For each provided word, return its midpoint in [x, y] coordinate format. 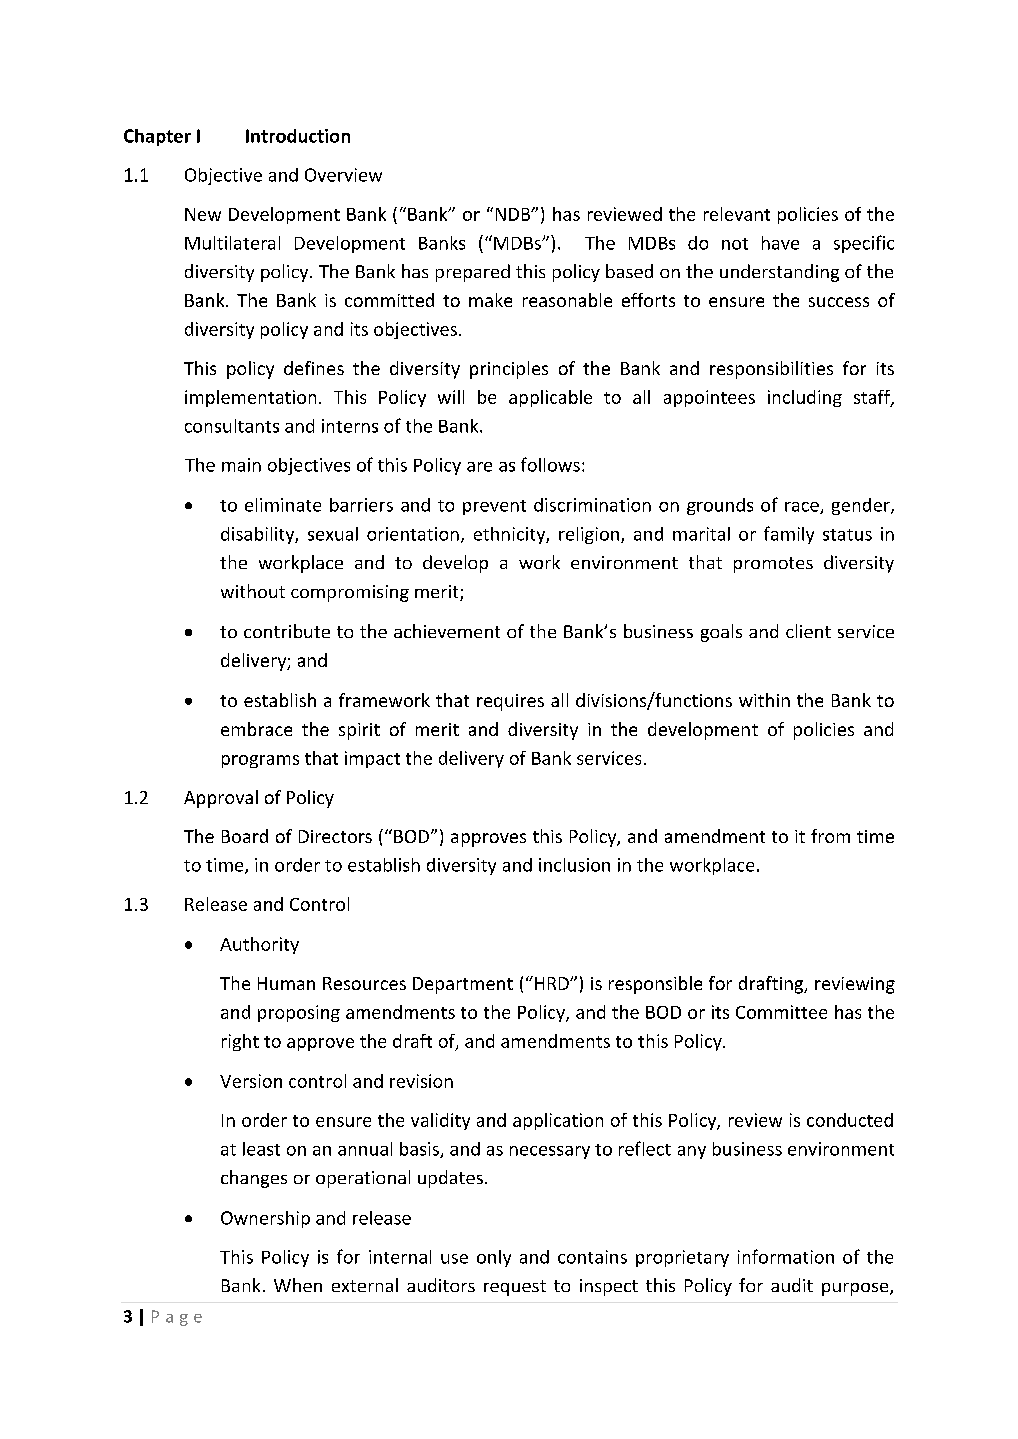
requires [510, 702]
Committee [781, 1012]
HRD [551, 983]
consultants [232, 426]
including [805, 398]
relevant [737, 214]
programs [260, 761]
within [764, 700]
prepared [473, 273]
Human [286, 983]
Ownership [265, 1219]
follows [550, 464]
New [203, 214]
